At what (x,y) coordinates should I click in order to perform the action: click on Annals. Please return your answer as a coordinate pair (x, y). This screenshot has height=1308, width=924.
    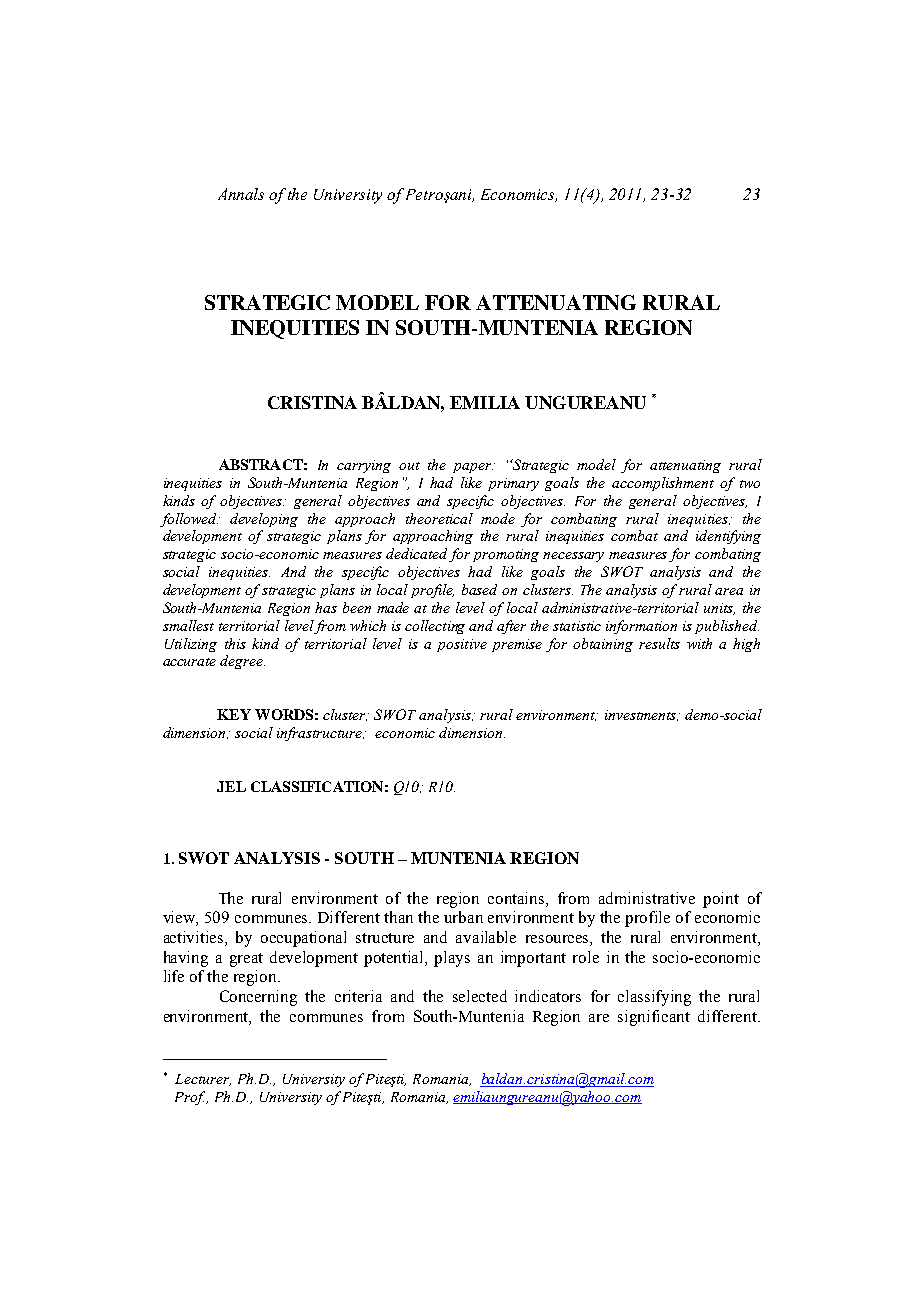
    Looking at the image, I should click on (241, 194).
